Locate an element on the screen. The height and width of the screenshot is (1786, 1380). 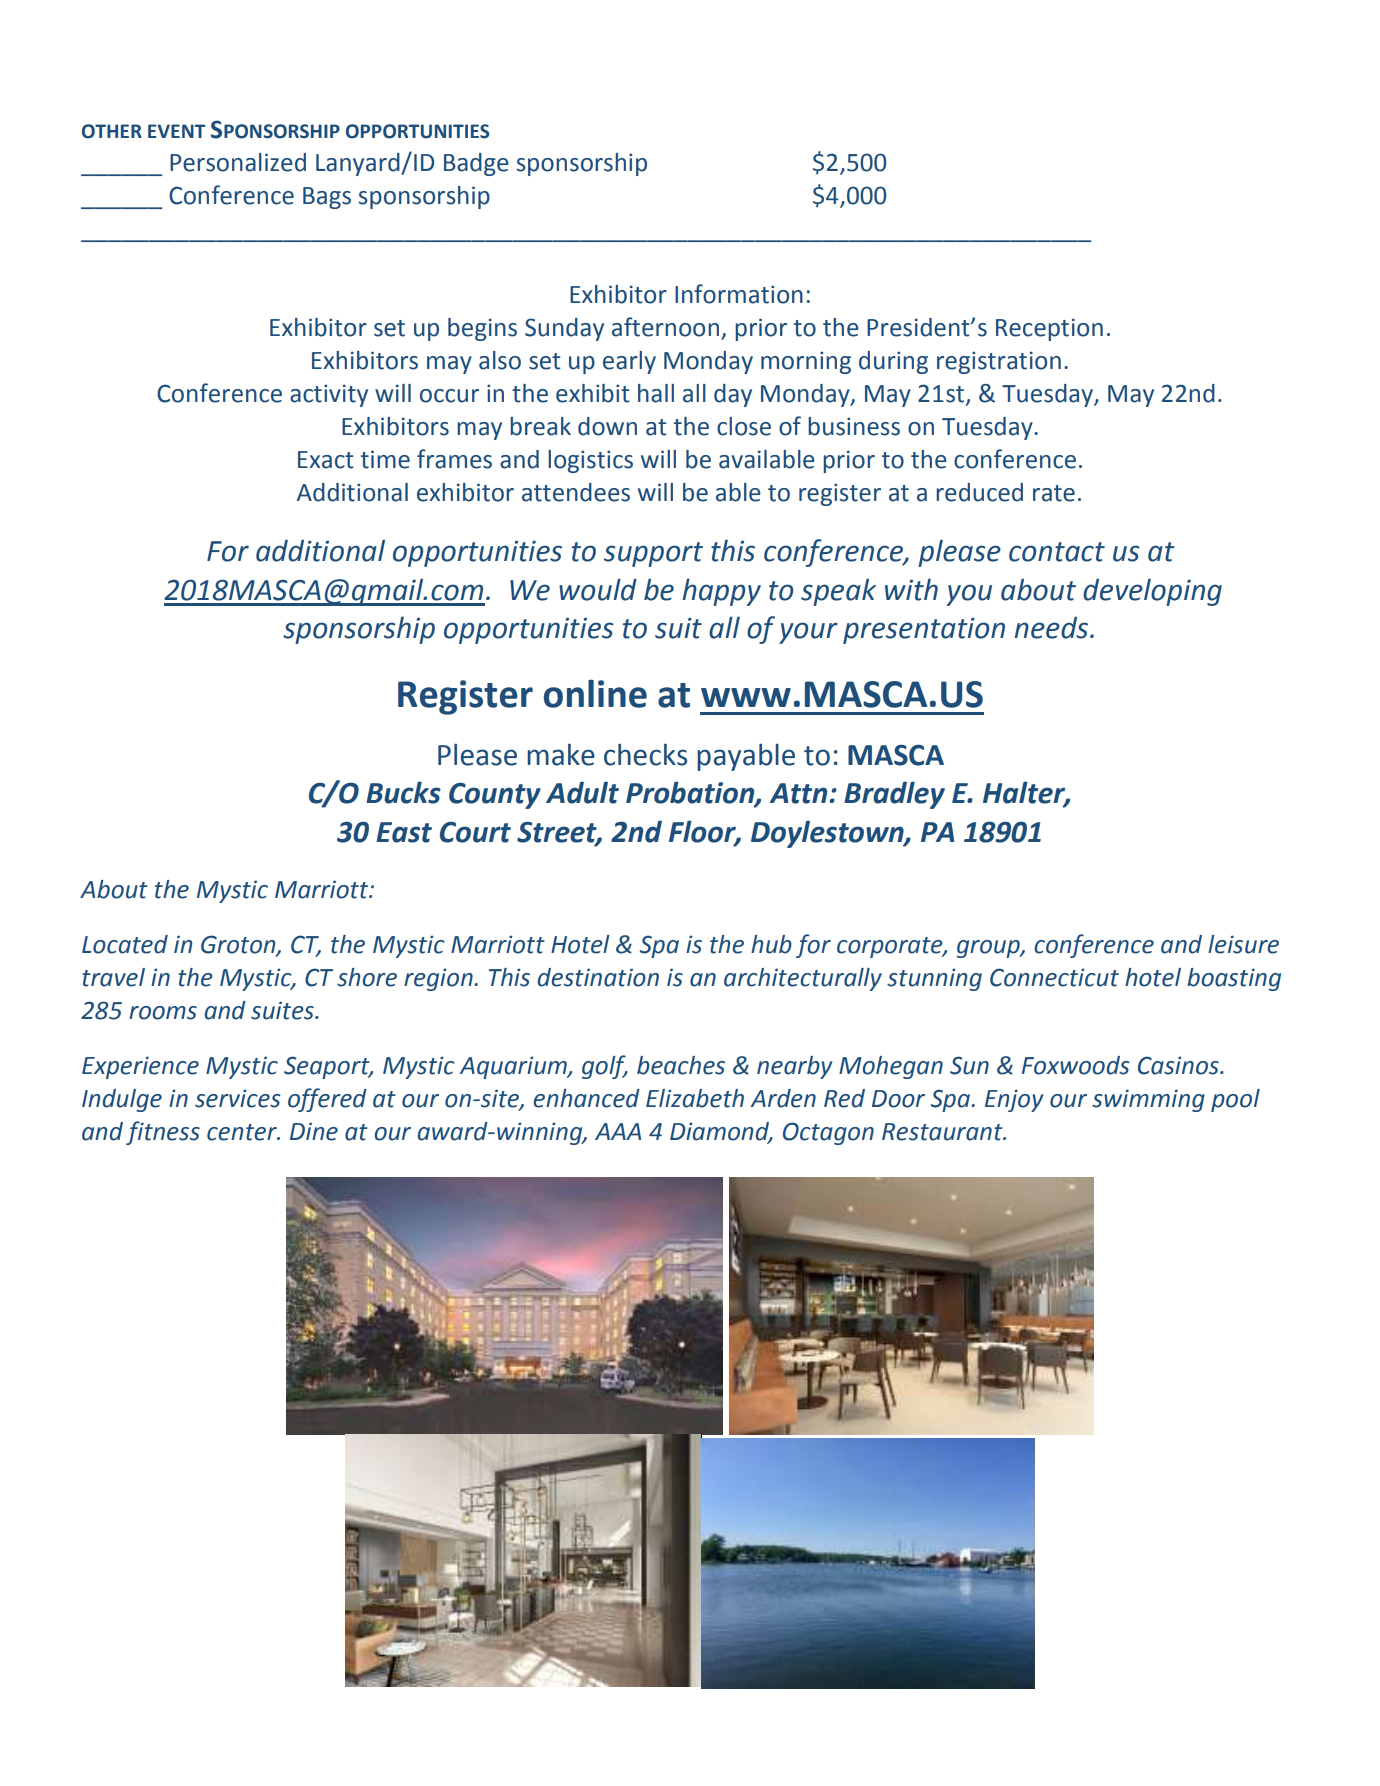
needs is located at coordinates (1053, 628).
